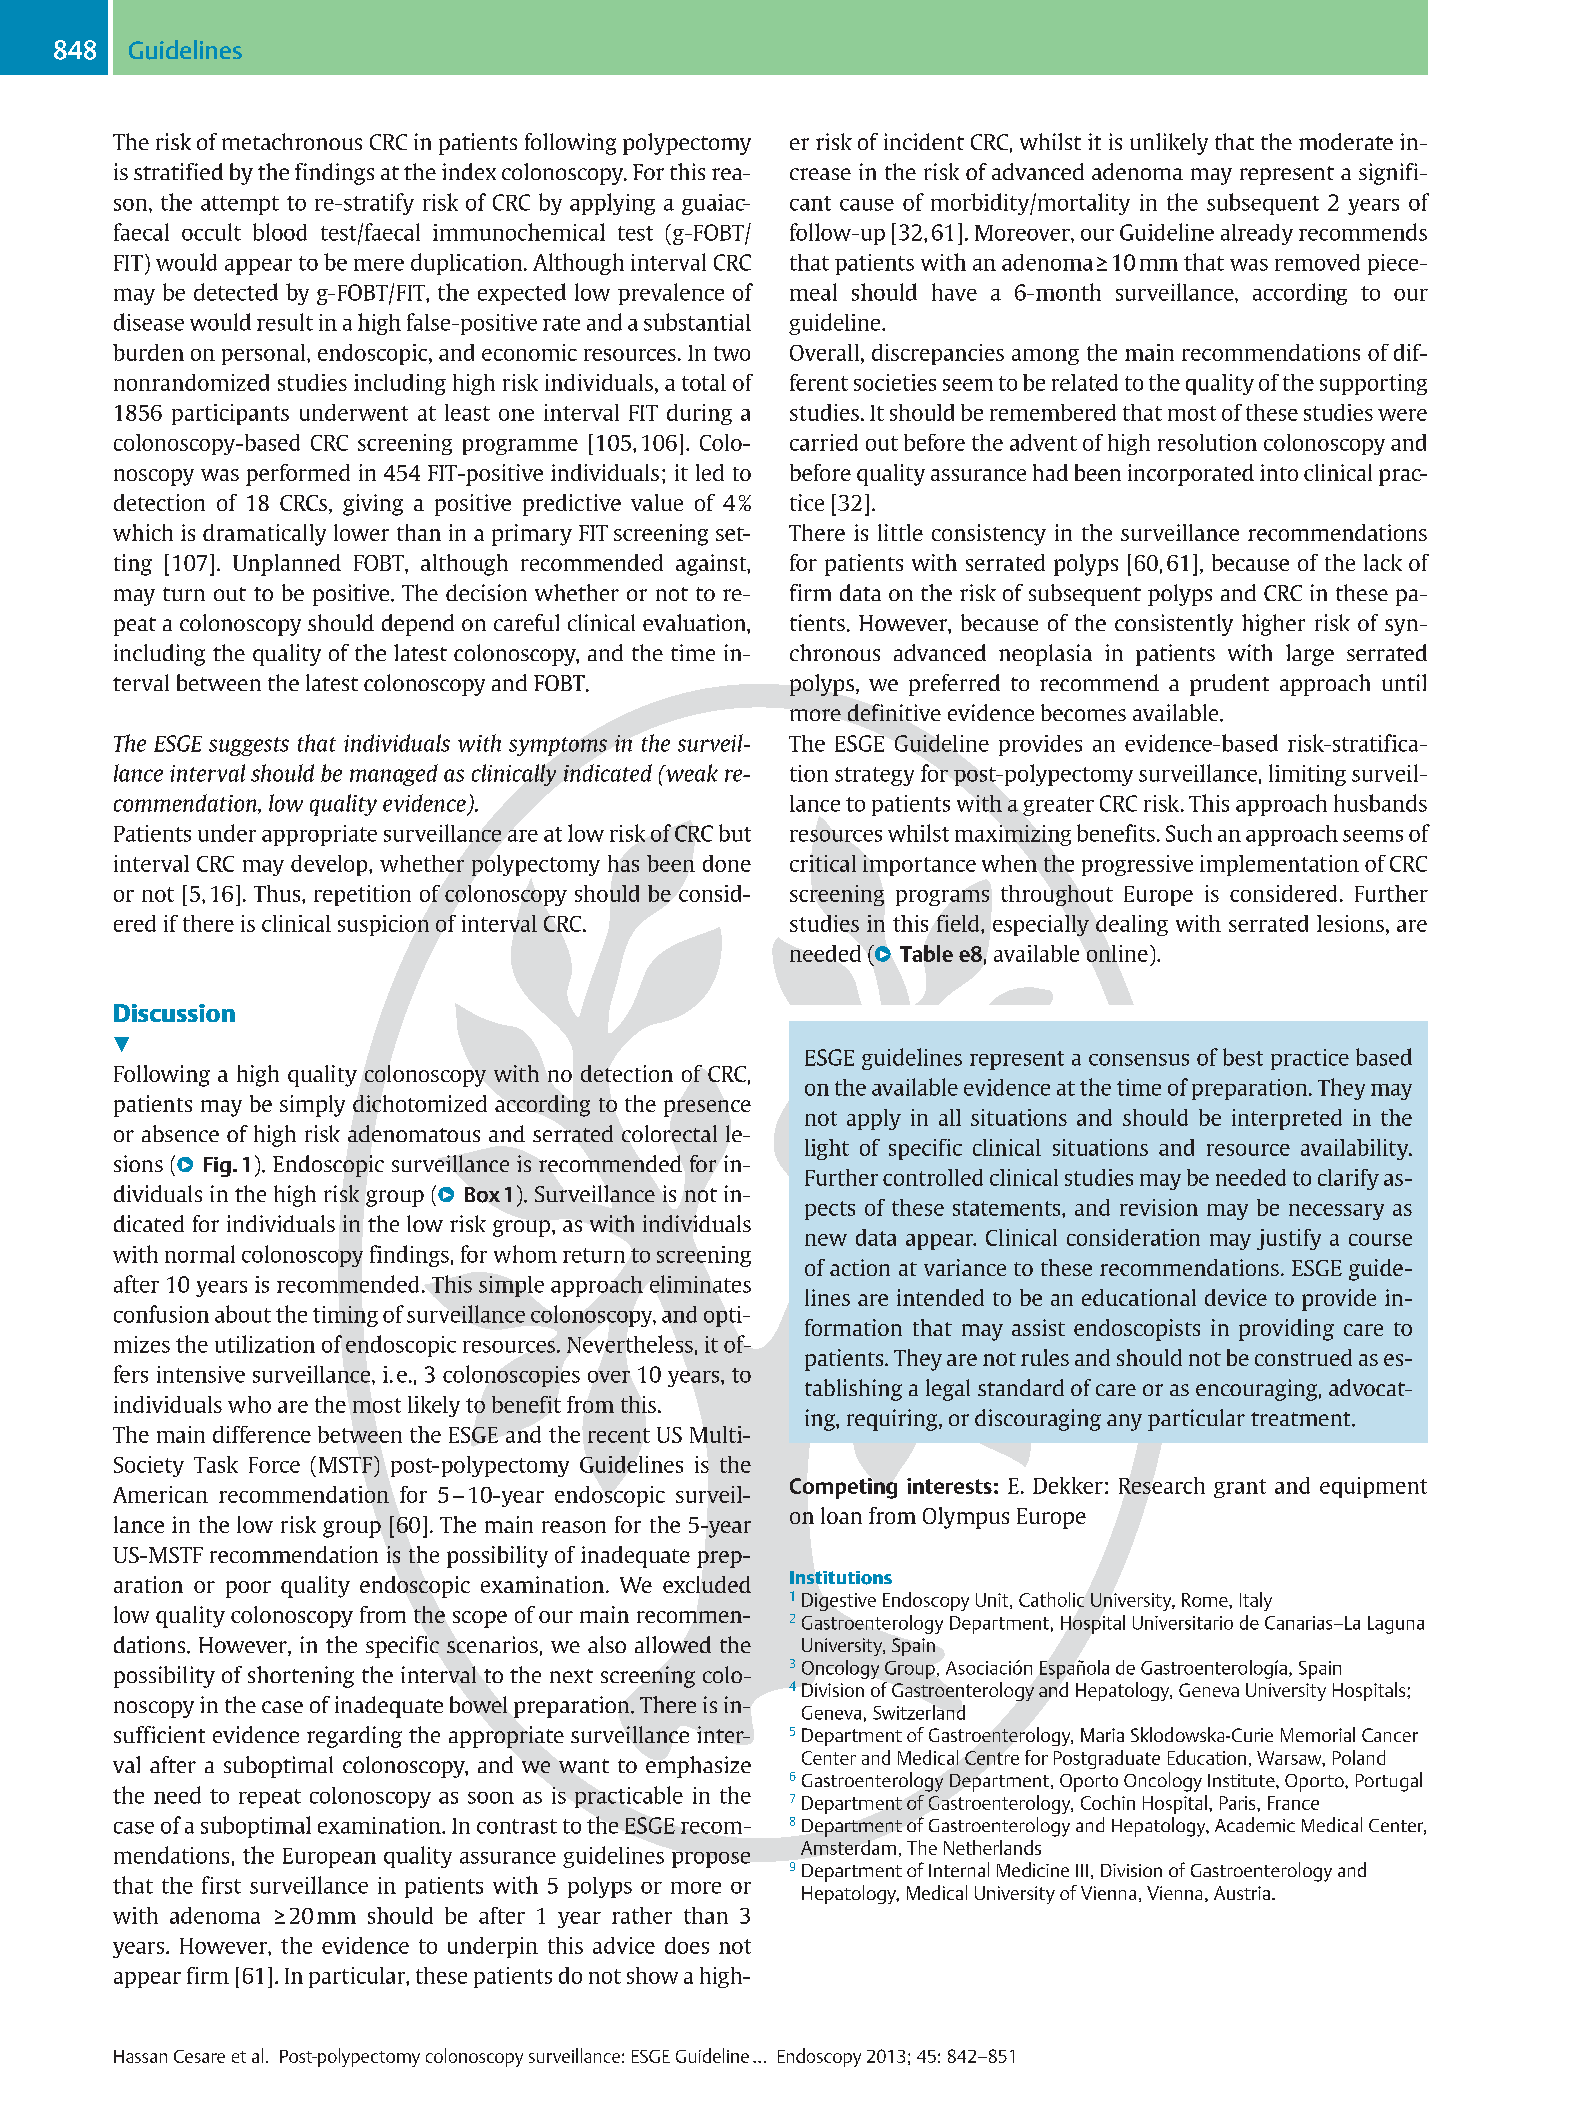 This screenshot has width=1578, height=2104. Describe the element at coordinates (1189, 833) in the screenshot. I see `Such` at that location.
